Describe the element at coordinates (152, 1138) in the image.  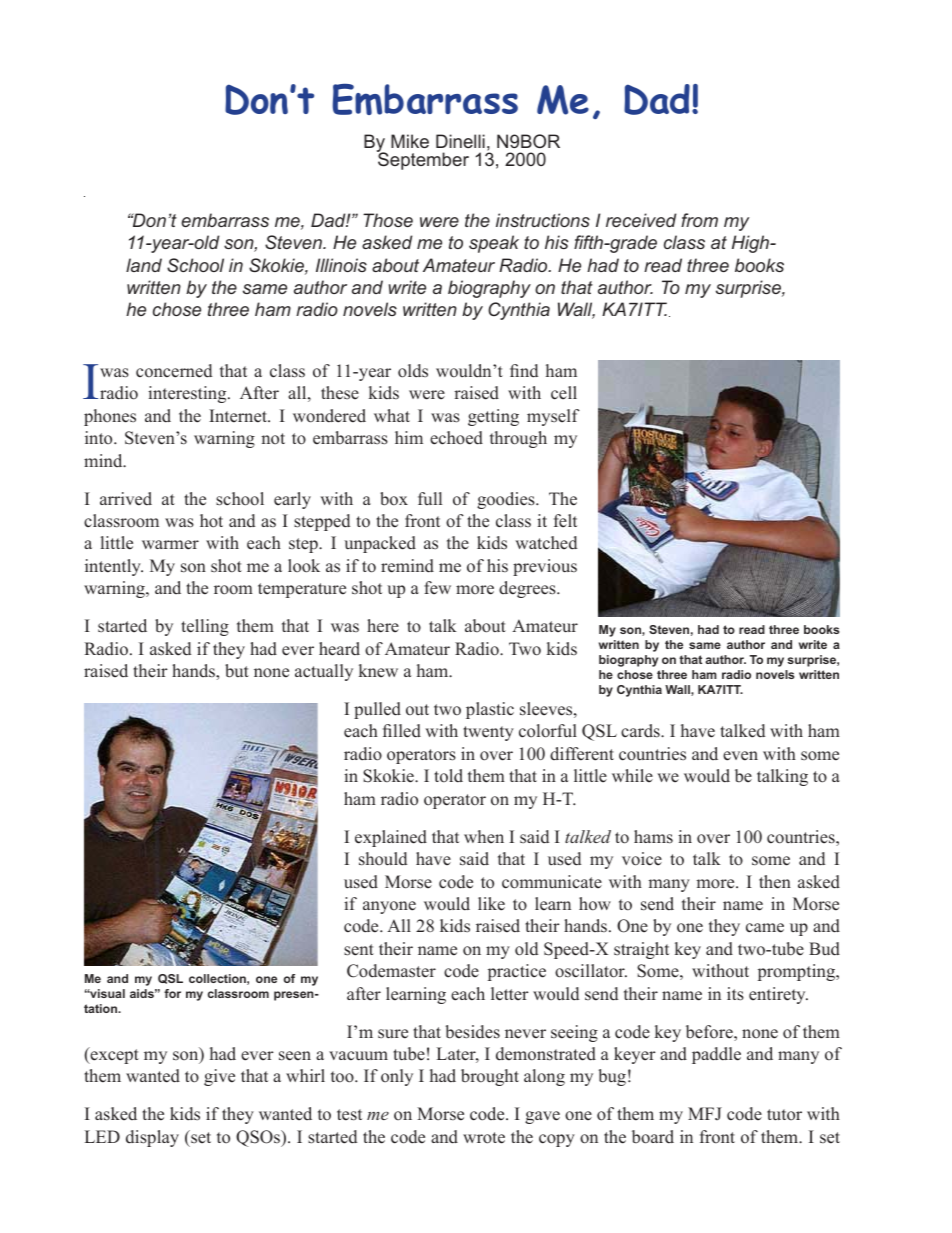
I see `display` at that location.
